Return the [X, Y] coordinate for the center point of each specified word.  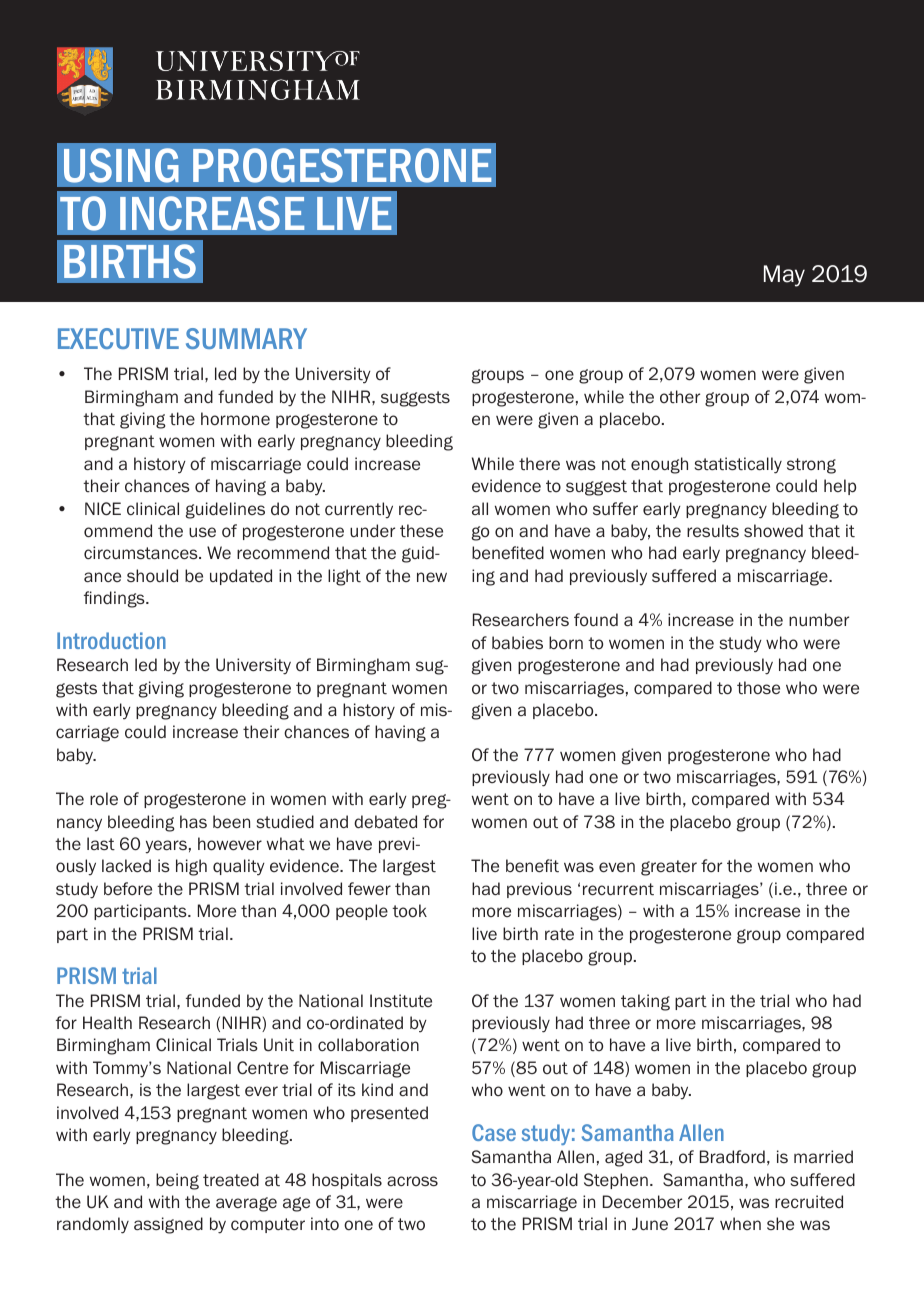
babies [517, 643]
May [784, 276]
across [412, 1181]
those [758, 688]
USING [121, 165]
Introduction [111, 640]
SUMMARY [246, 338]
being [177, 1181]
